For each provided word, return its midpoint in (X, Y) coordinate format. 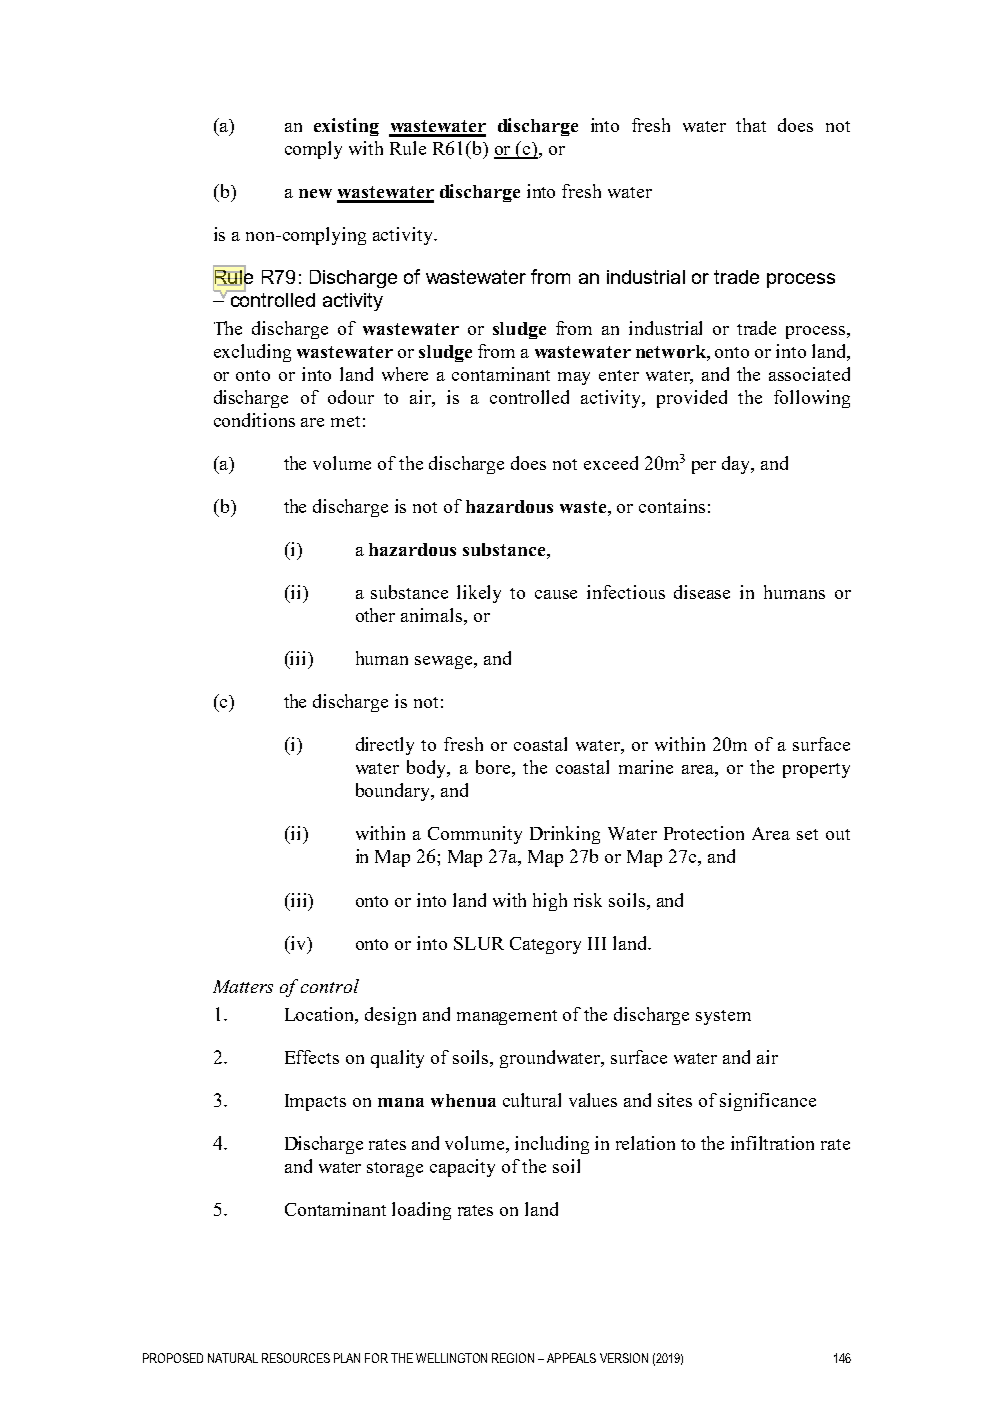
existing (346, 127)
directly (385, 746)
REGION (513, 1358)
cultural (532, 1100)
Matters (243, 986)
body (428, 769)
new (315, 193)
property (816, 770)
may (574, 378)
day (737, 465)
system (723, 1017)
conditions (254, 420)
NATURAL (233, 1358)
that (751, 125)
